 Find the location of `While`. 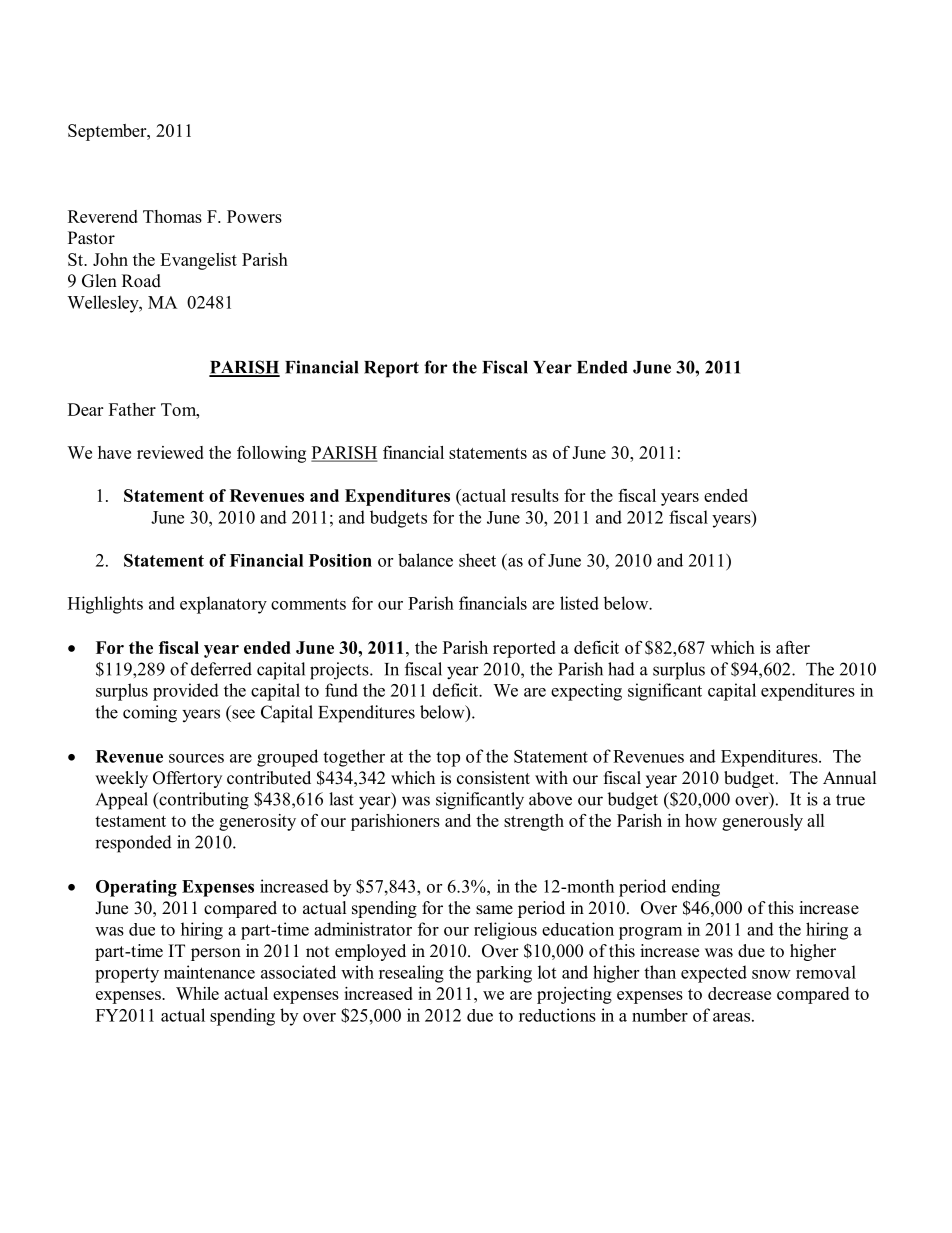

While is located at coordinates (197, 993).
